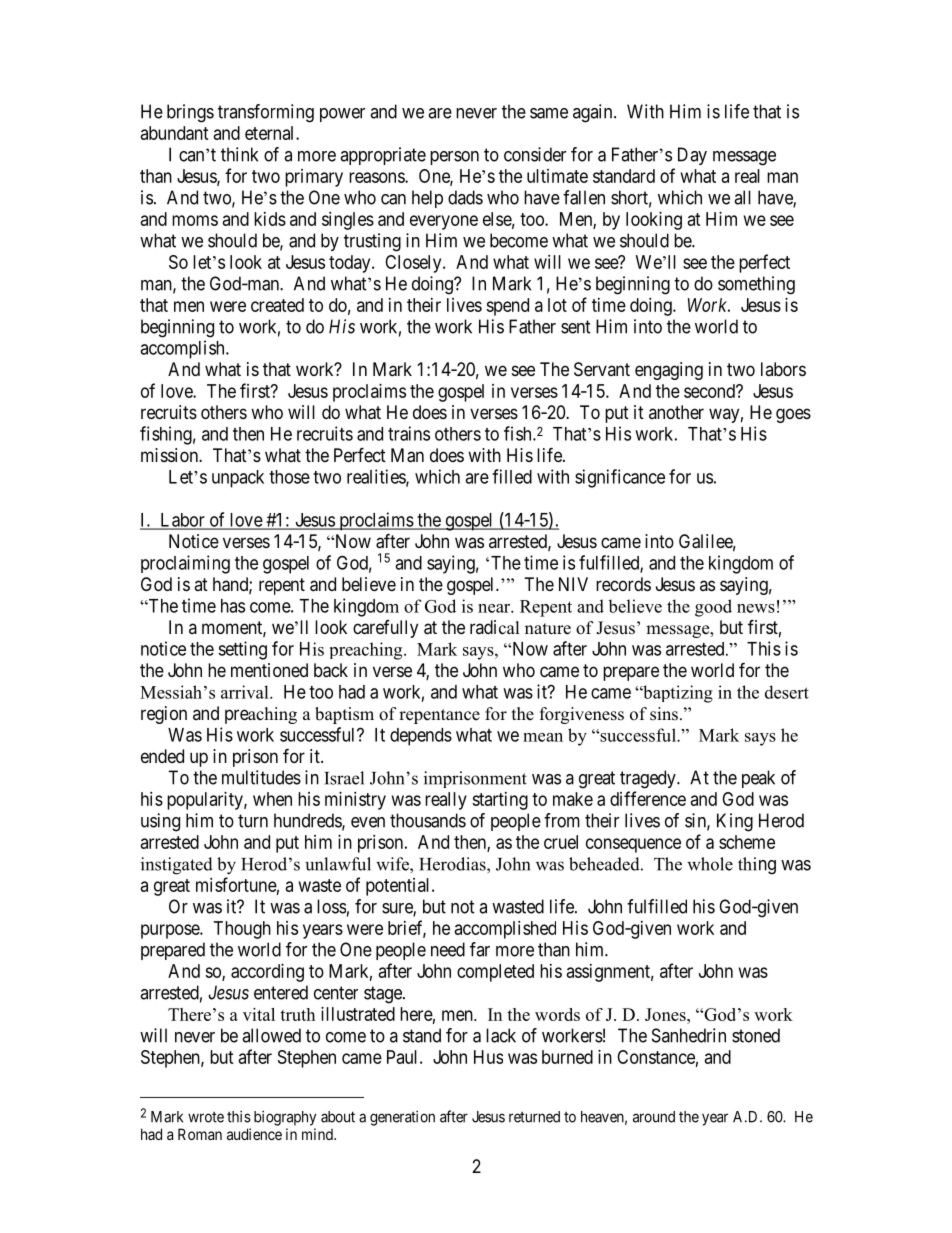 The height and width of the page is (1233, 952). What do you see at coordinates (233, 606) in the page?
I see `has` at bounding box center [233, 606].
